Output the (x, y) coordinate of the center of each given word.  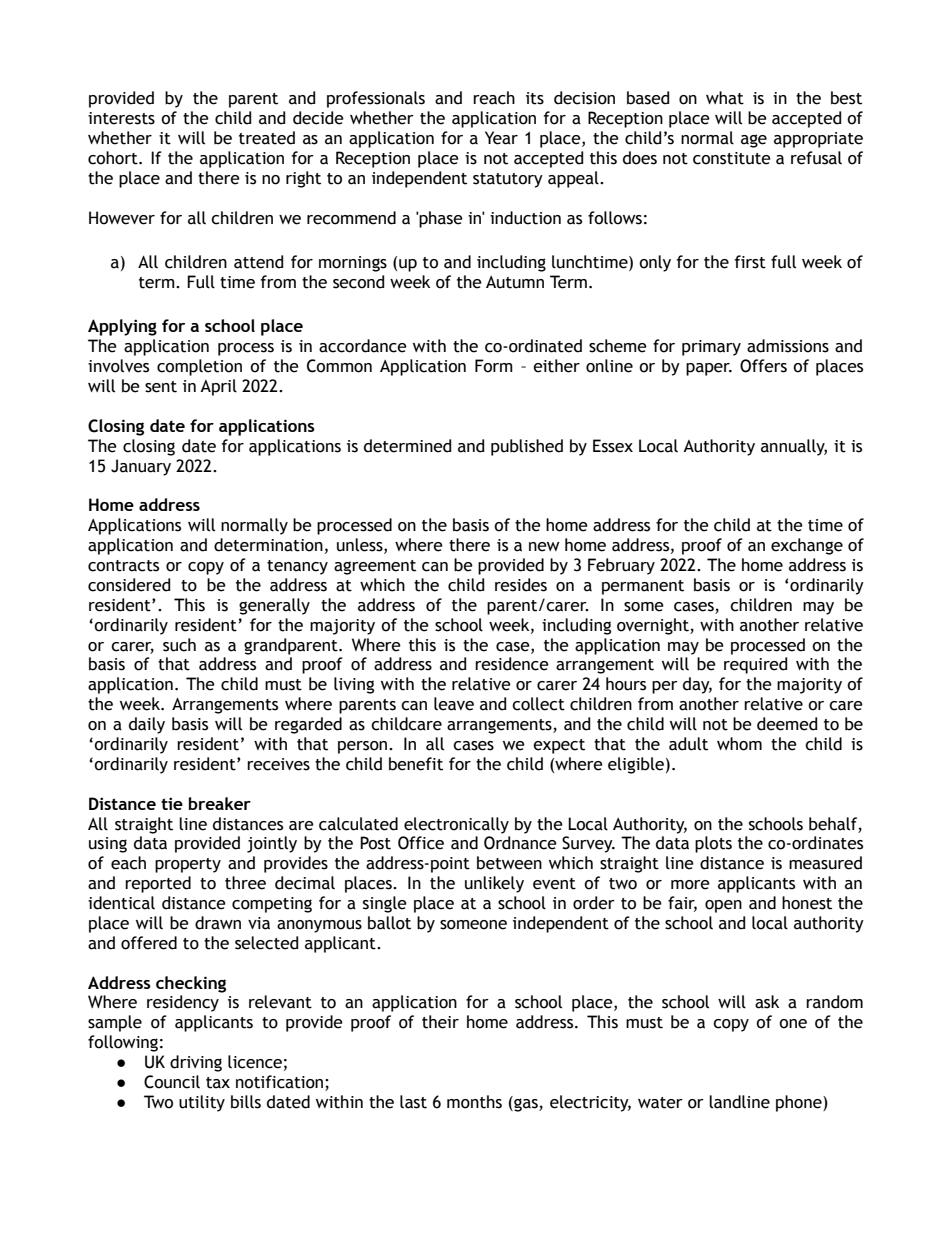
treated (267, 138)
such (179, 645)
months (474, 1102)
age (754, 141)
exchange (807, 546)
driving (196, 1063)
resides (521, 585)
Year (501, 138)
